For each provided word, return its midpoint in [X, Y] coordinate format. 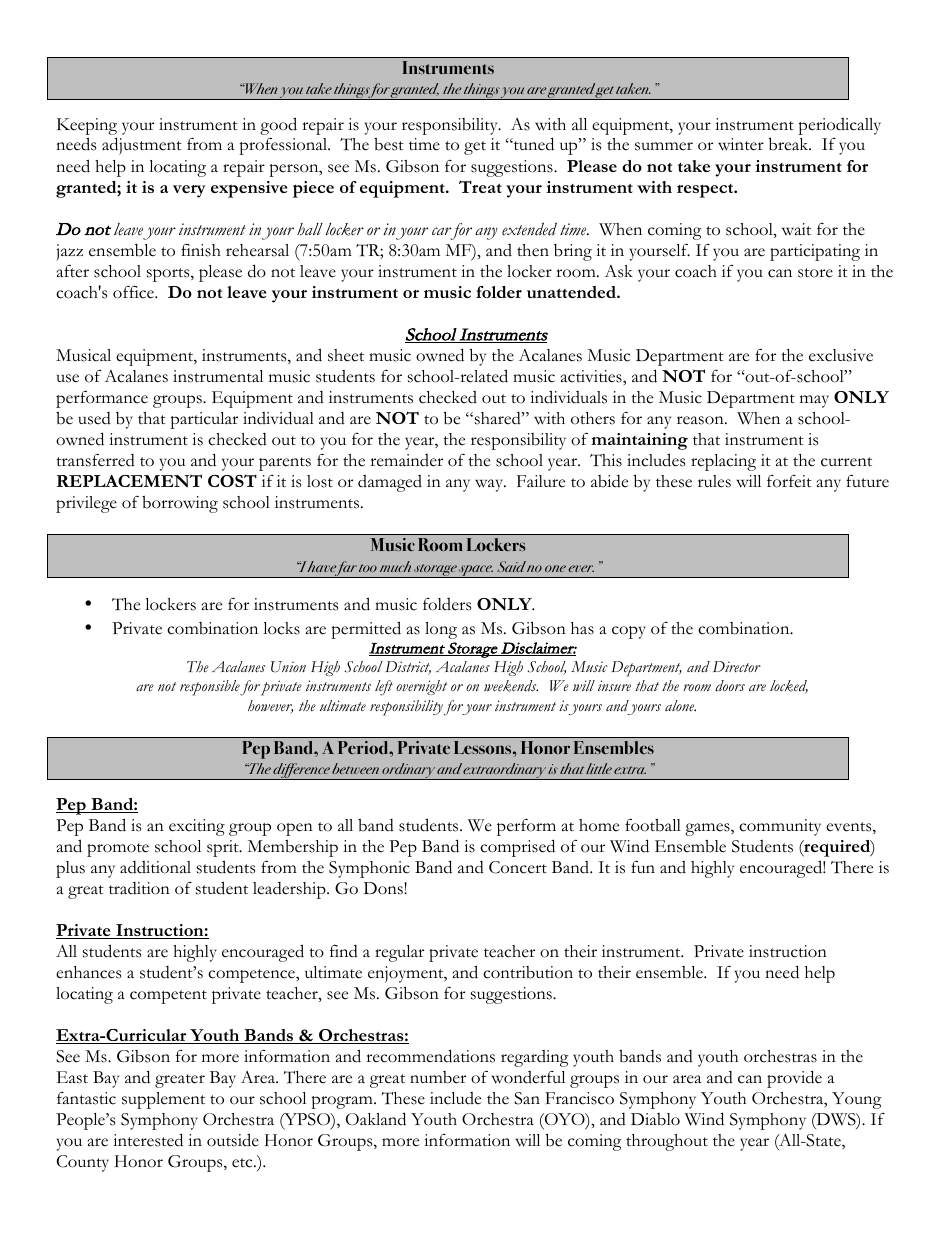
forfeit [789, 481]
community [780, 827]
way [490, 485]
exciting [197, 827]
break [790, 144]
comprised [517, 848]
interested [148, 1140]
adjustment [142, 146]
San [527, 1098]
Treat [480, 186]
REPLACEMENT [129, 480]
